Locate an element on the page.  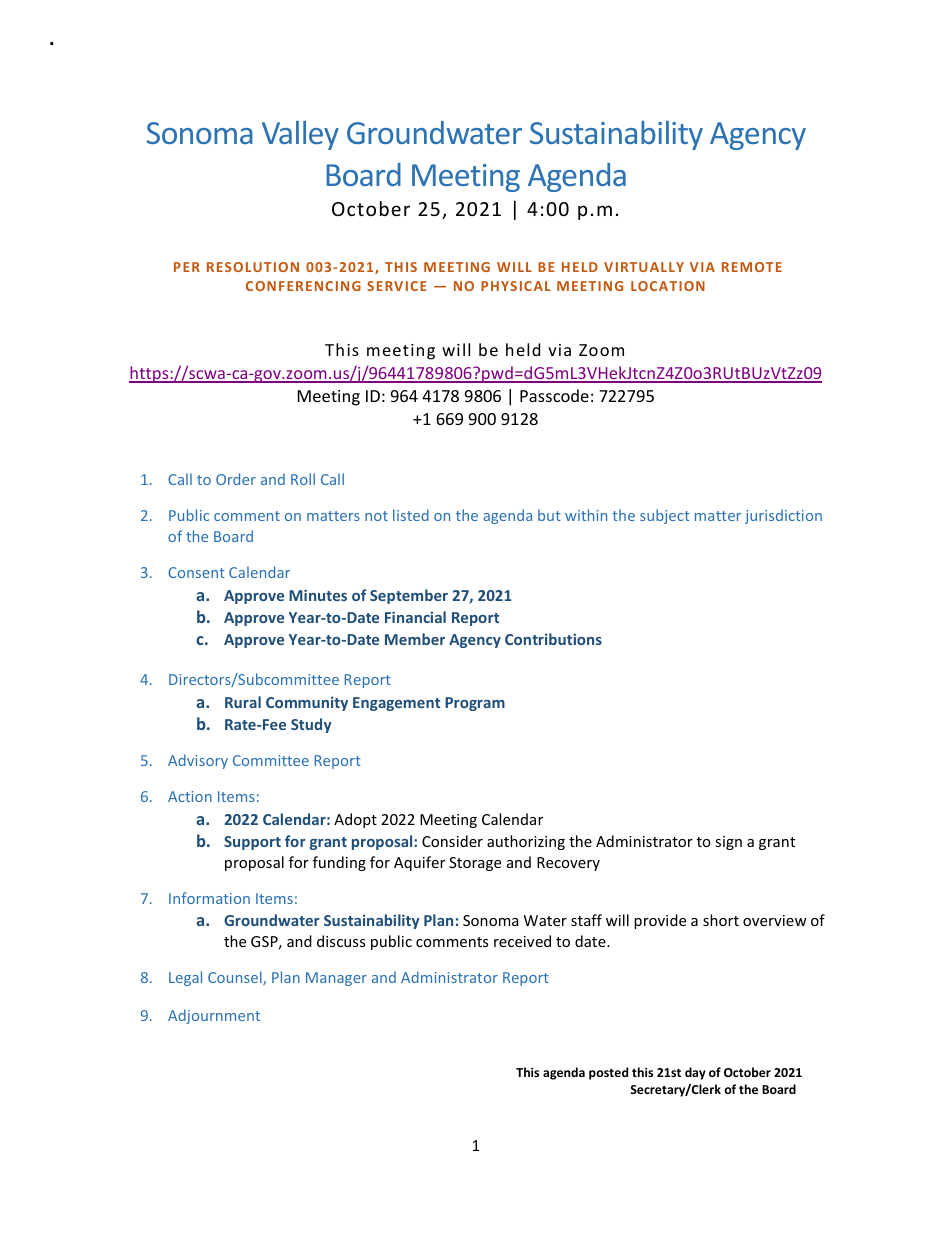
Adjournment is located at coordinates (214, 1016).
